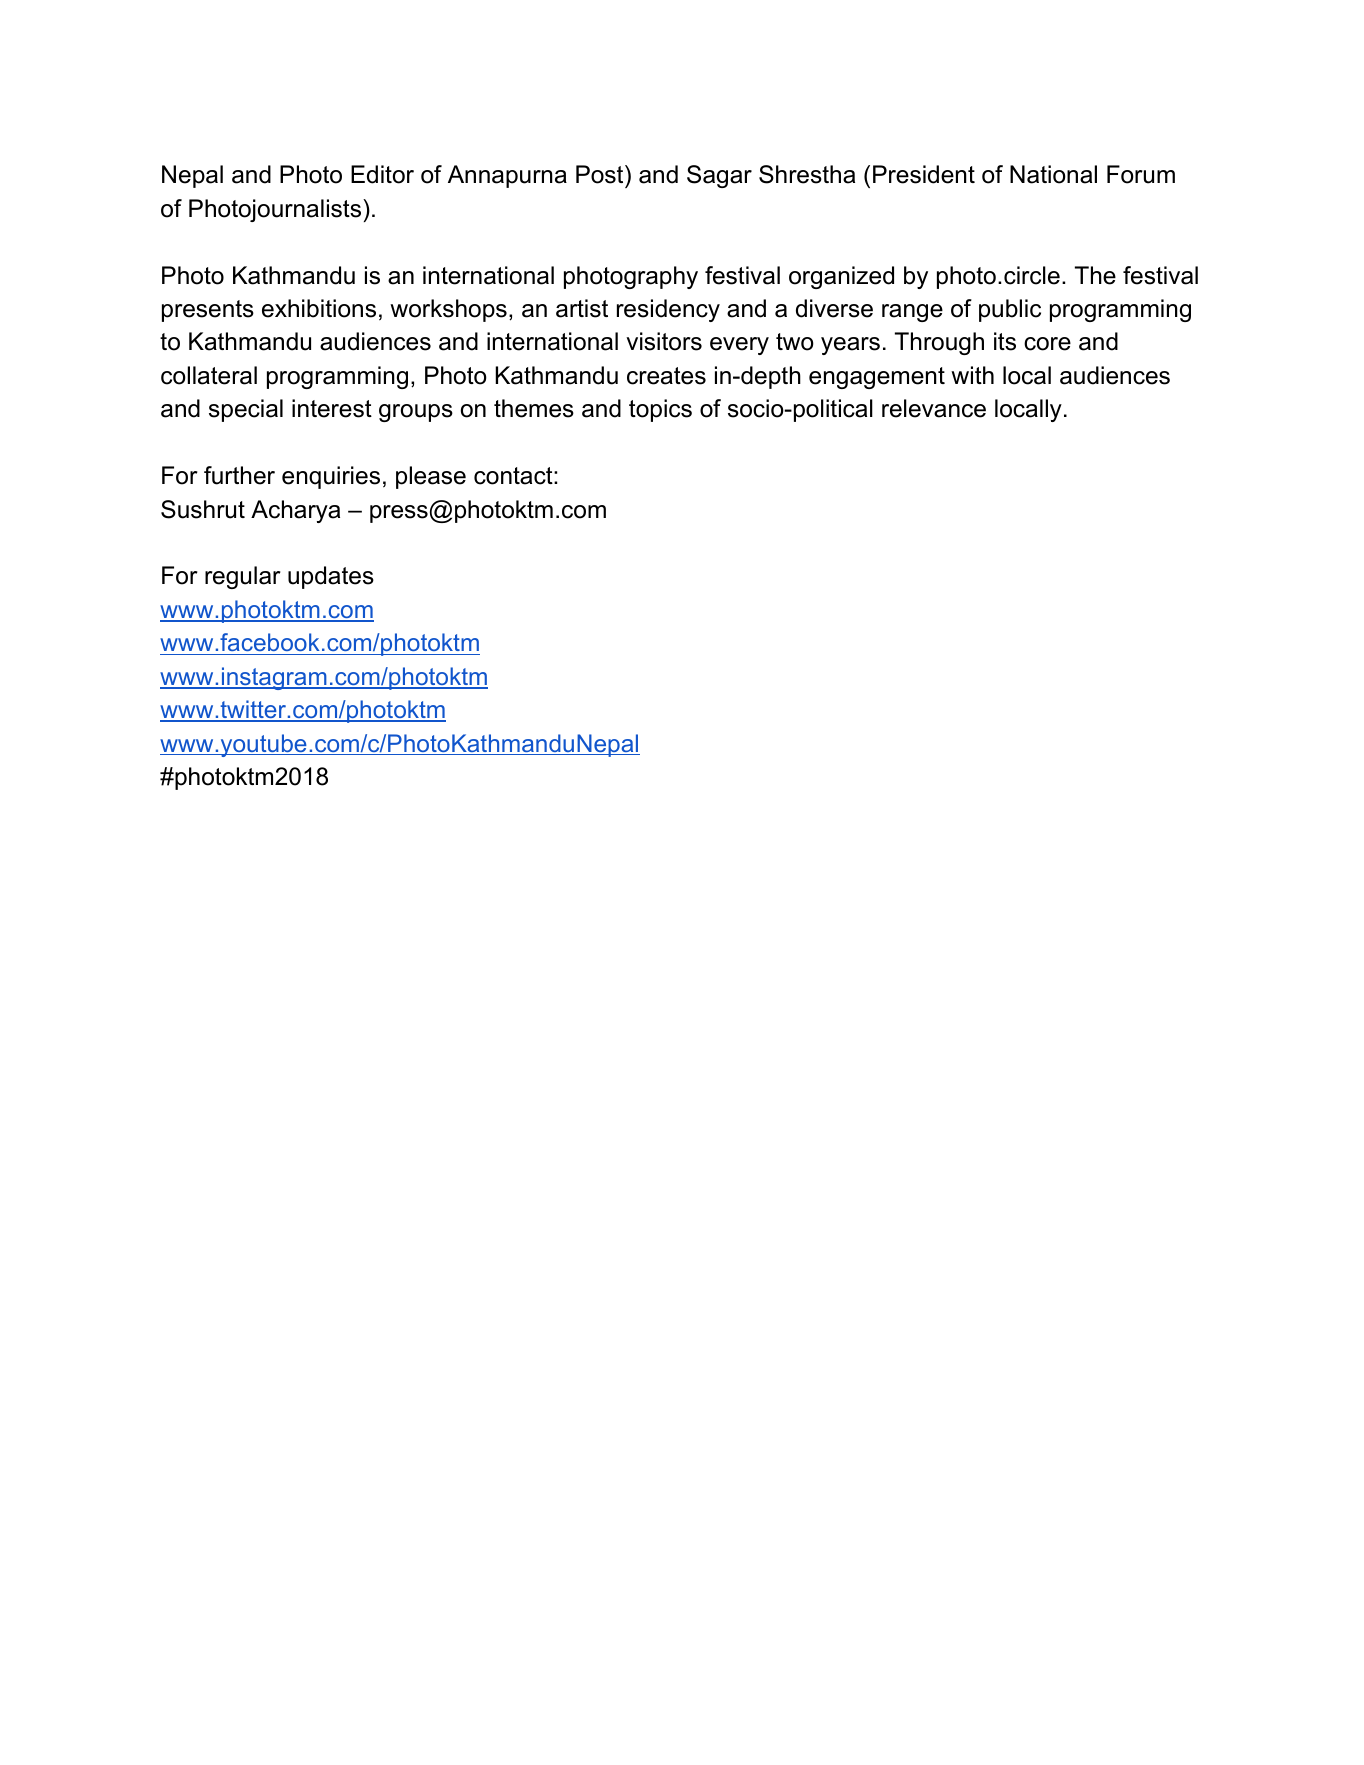  What do you see at coordinates (668, 310) in the screenshot?
I see `residency` at bounding box center [668, 310].
